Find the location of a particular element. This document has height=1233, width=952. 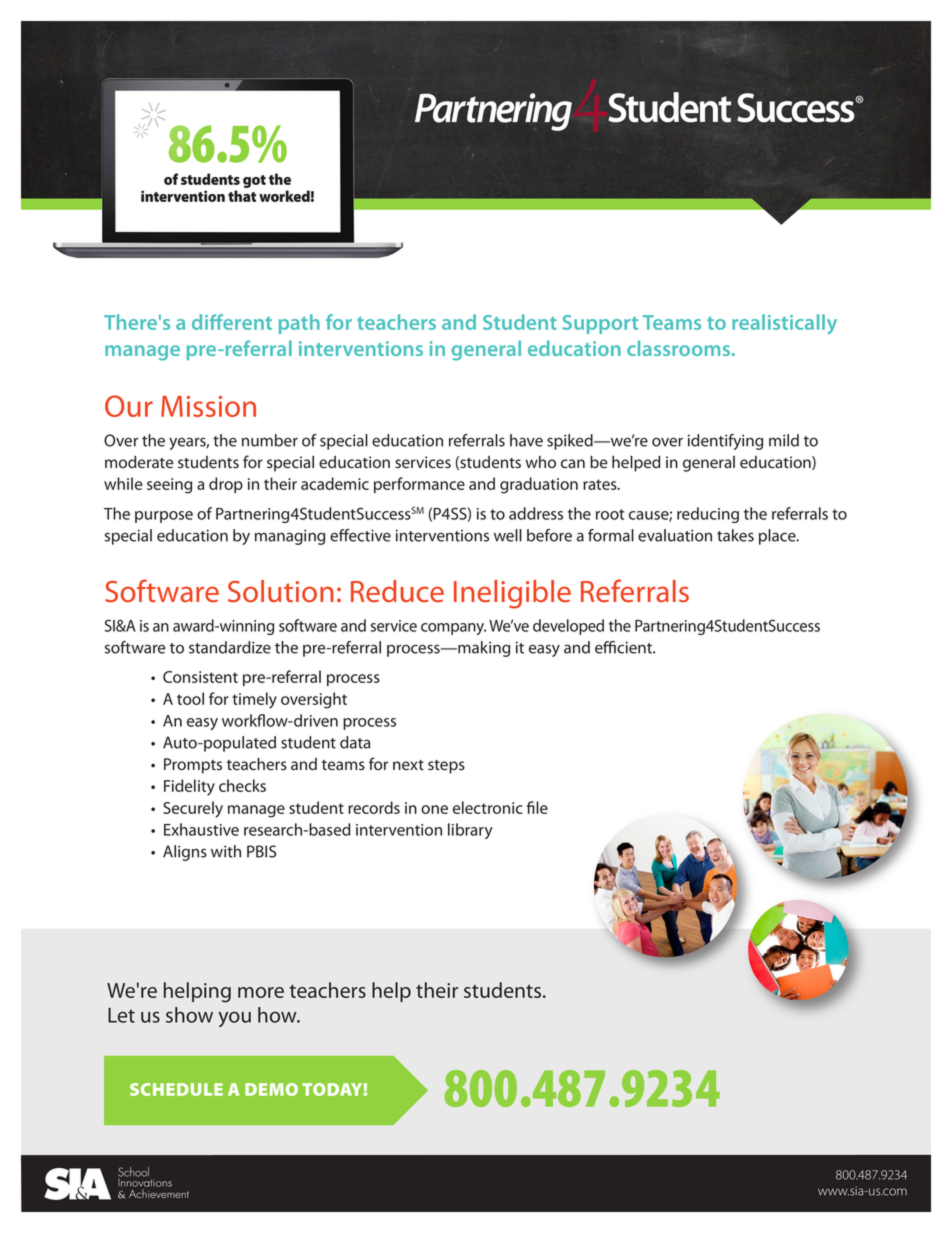

that is located at coordinates (242, 196).
